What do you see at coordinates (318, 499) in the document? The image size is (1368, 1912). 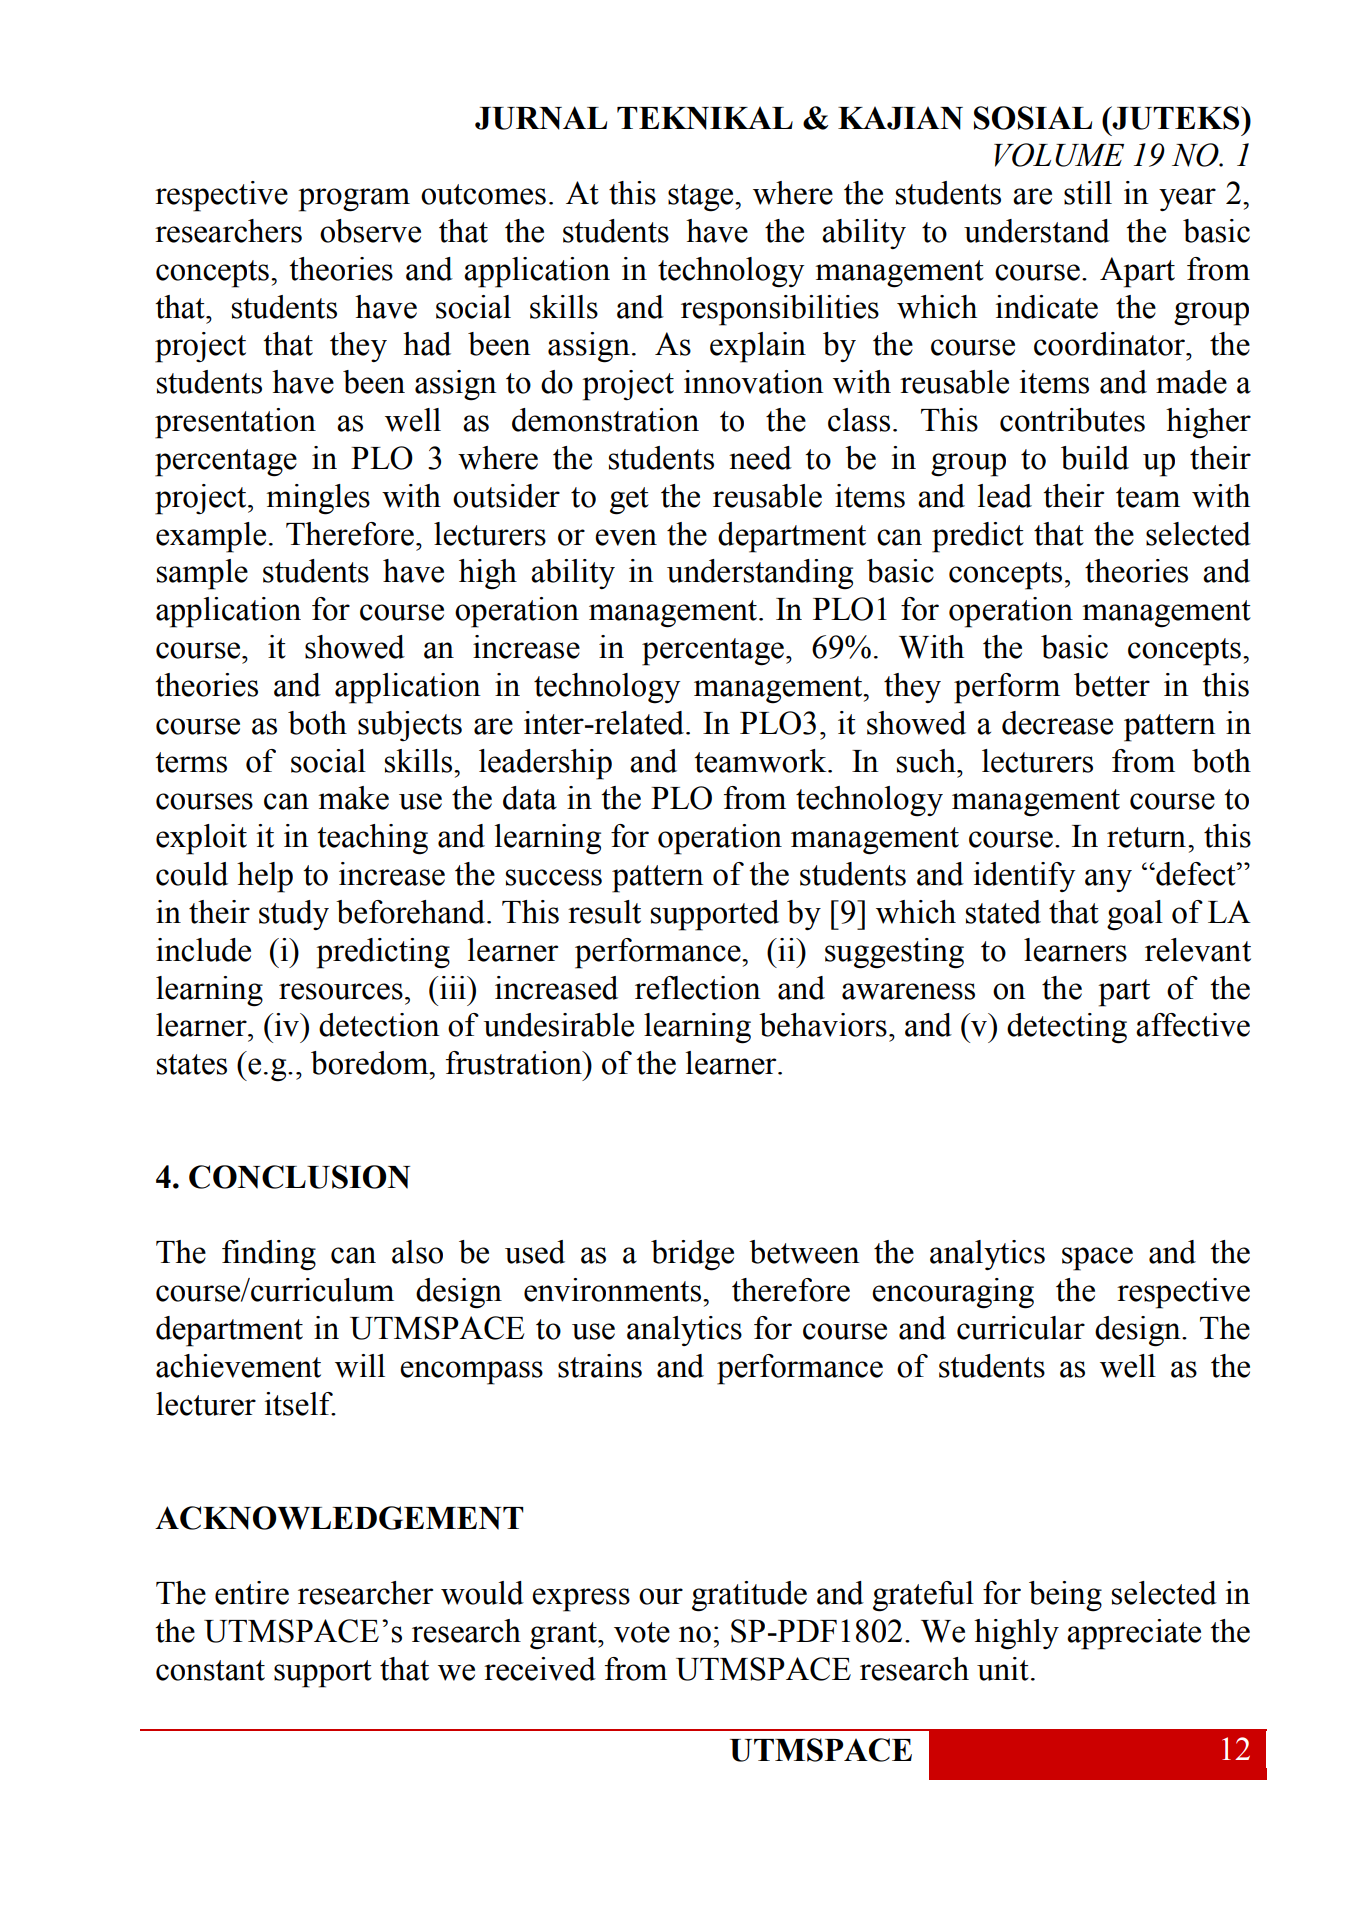 I see `mingles` at bounding box center [318, 499].
